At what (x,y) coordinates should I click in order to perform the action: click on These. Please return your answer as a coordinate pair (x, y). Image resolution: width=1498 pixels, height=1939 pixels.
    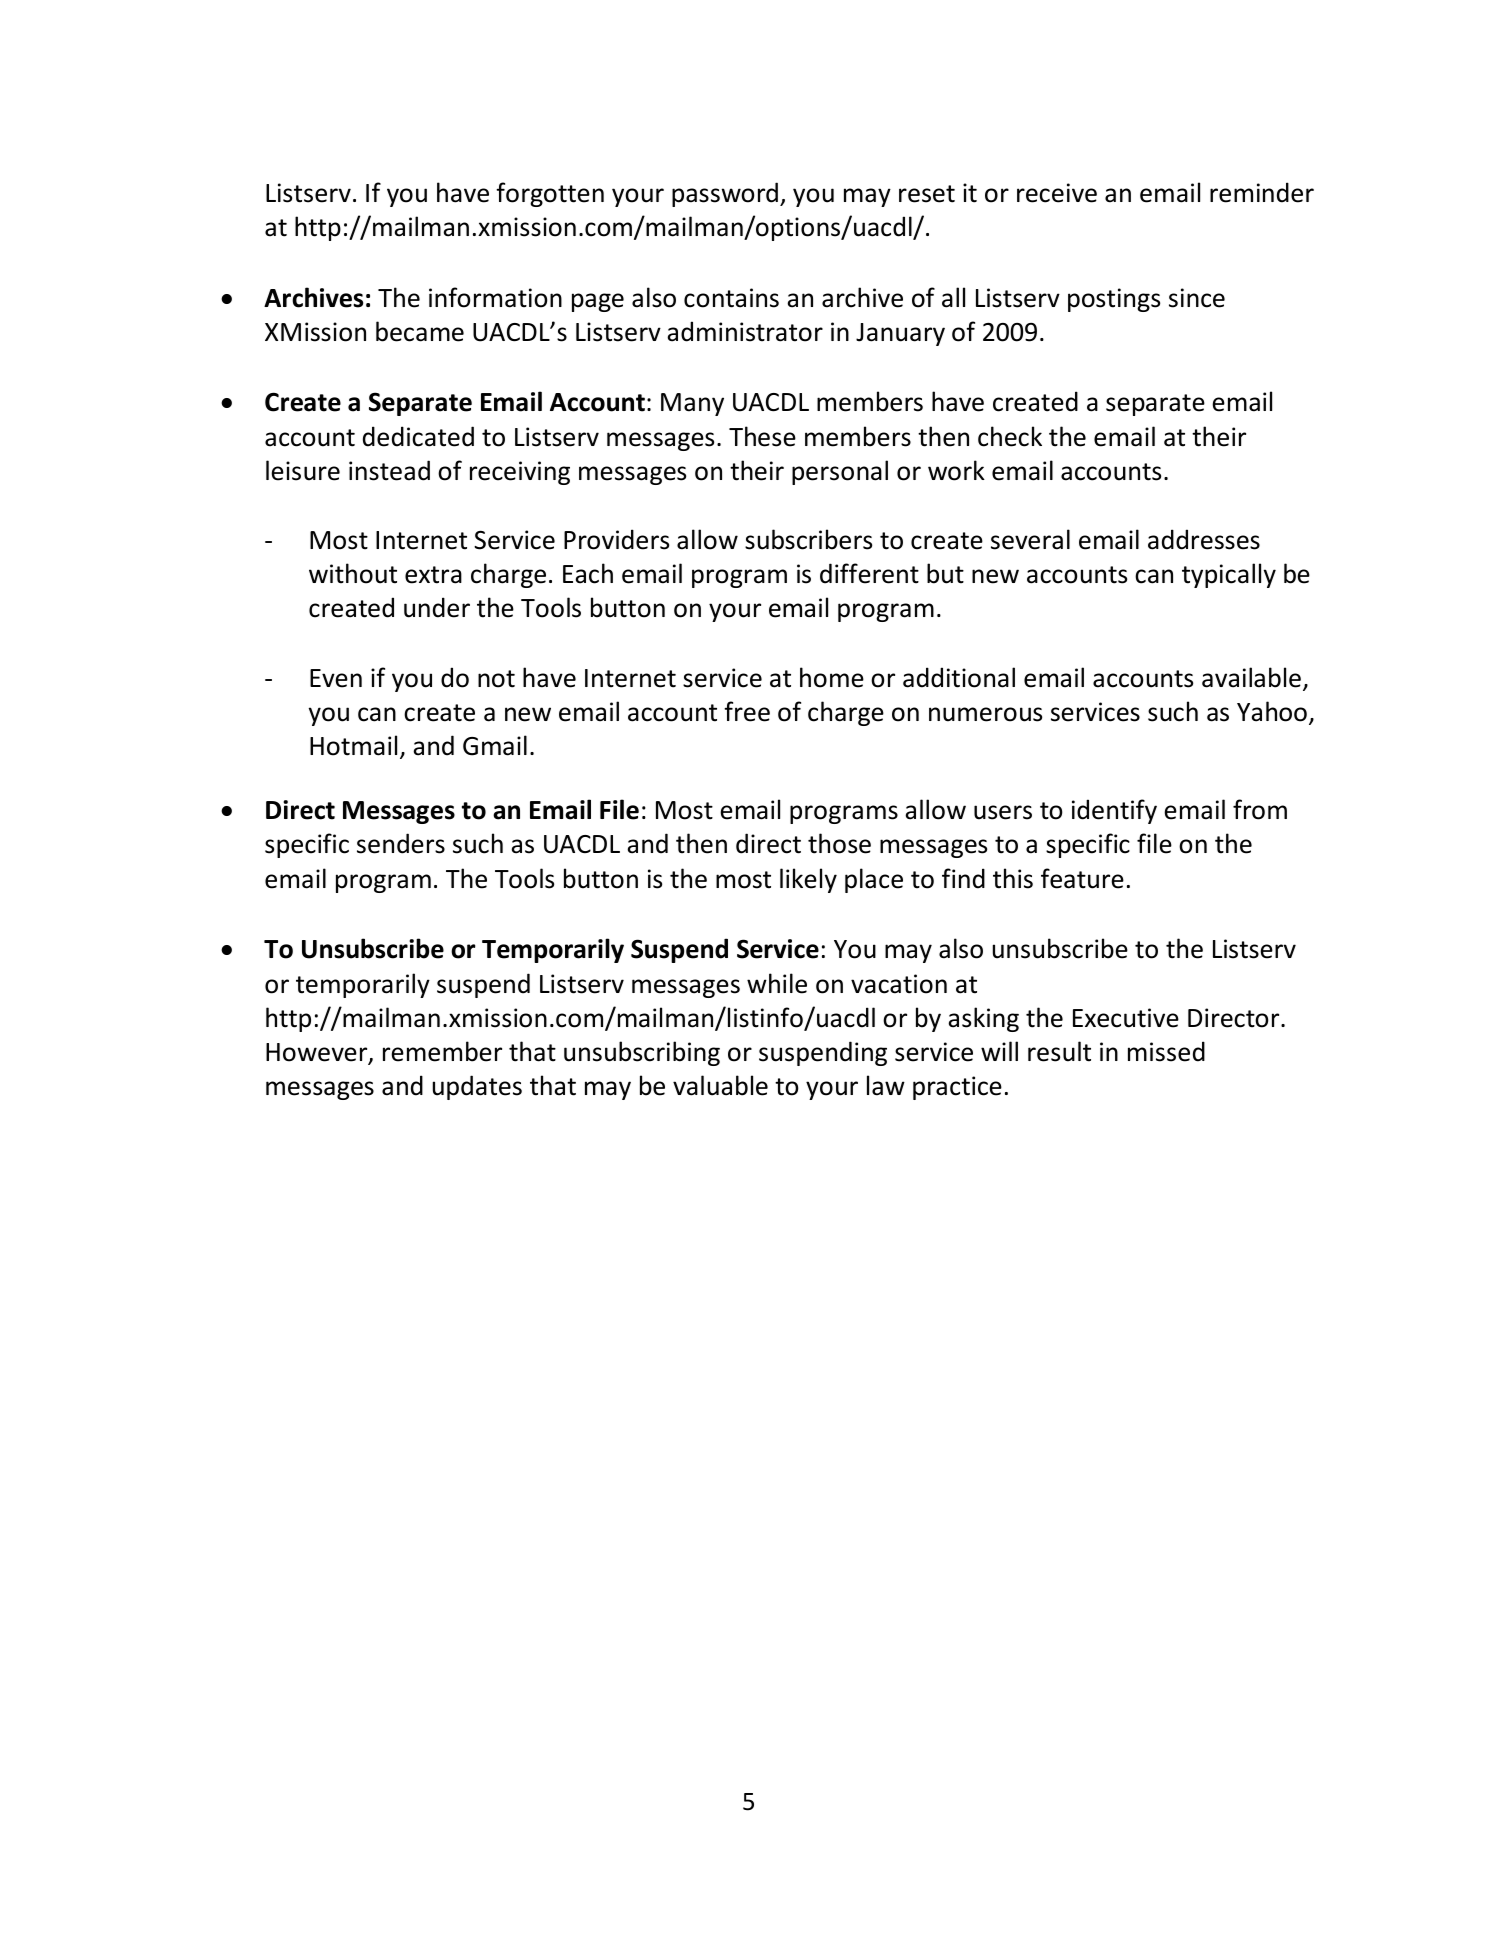
    Looking at the image, I should click on (762, 436).
